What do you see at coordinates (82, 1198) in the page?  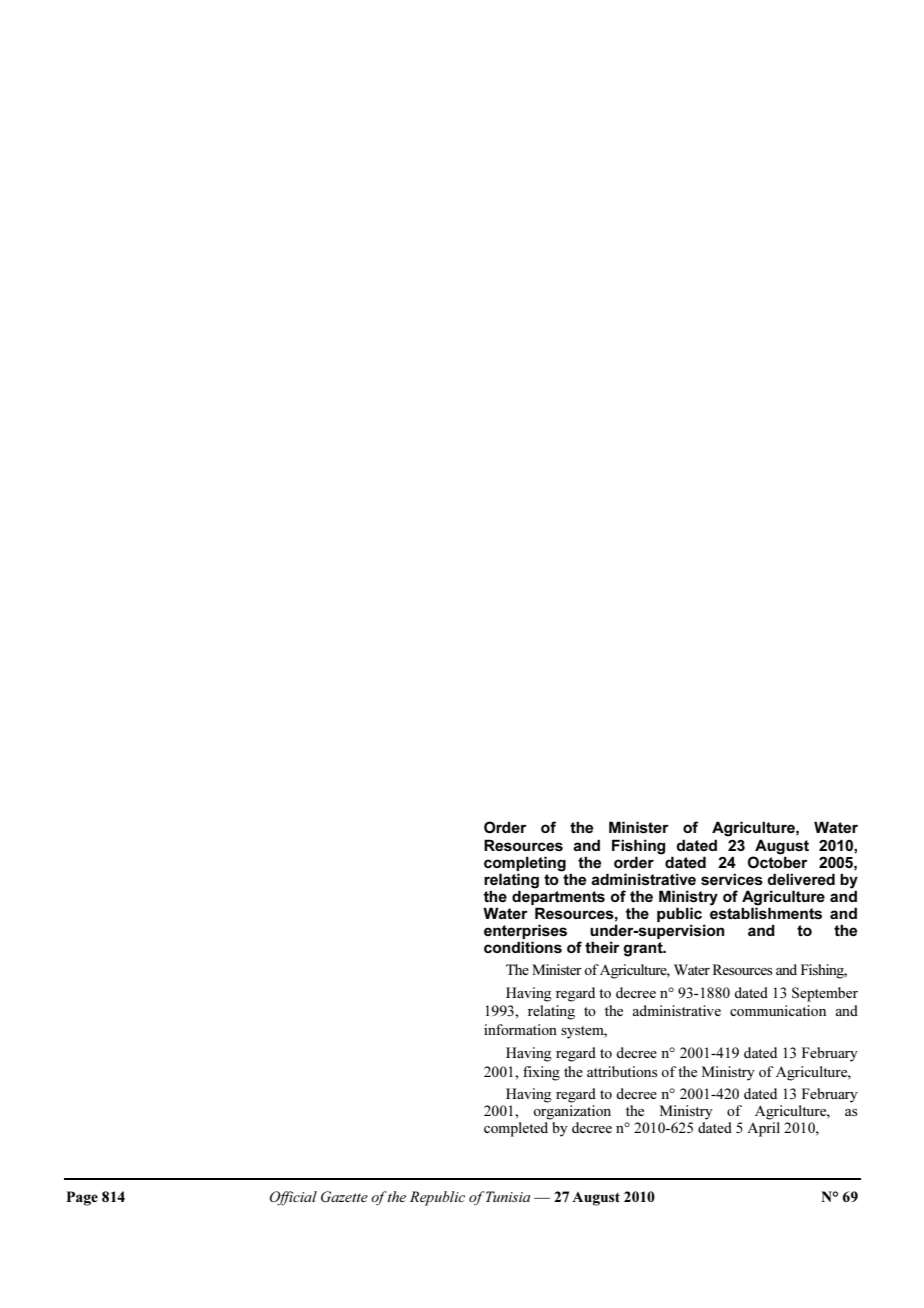 I see `Page` at bounding box center [82, 1198].
